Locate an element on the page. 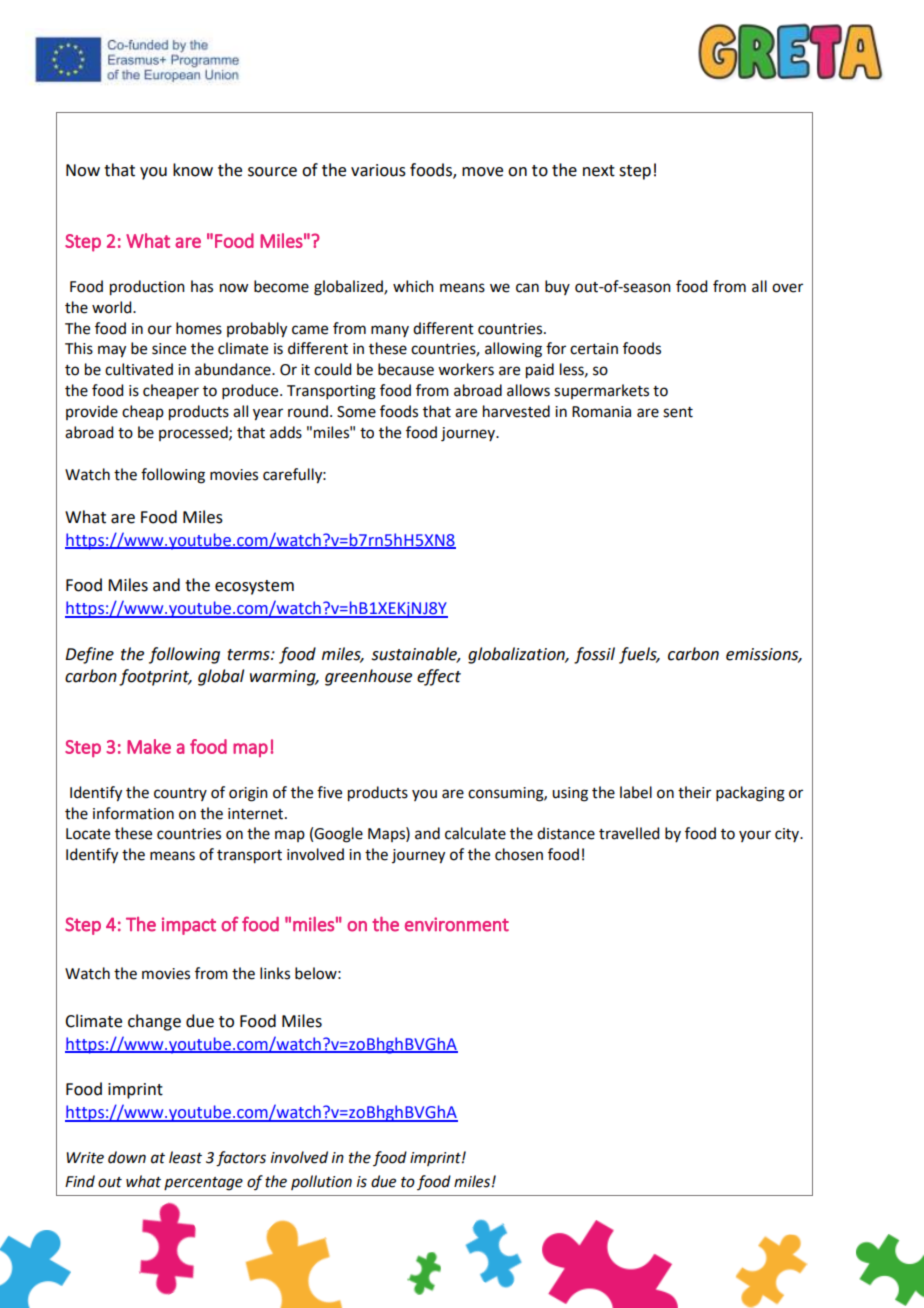 The width and height of the document is (924, 1308). know is located at coordinates (193, 170).
